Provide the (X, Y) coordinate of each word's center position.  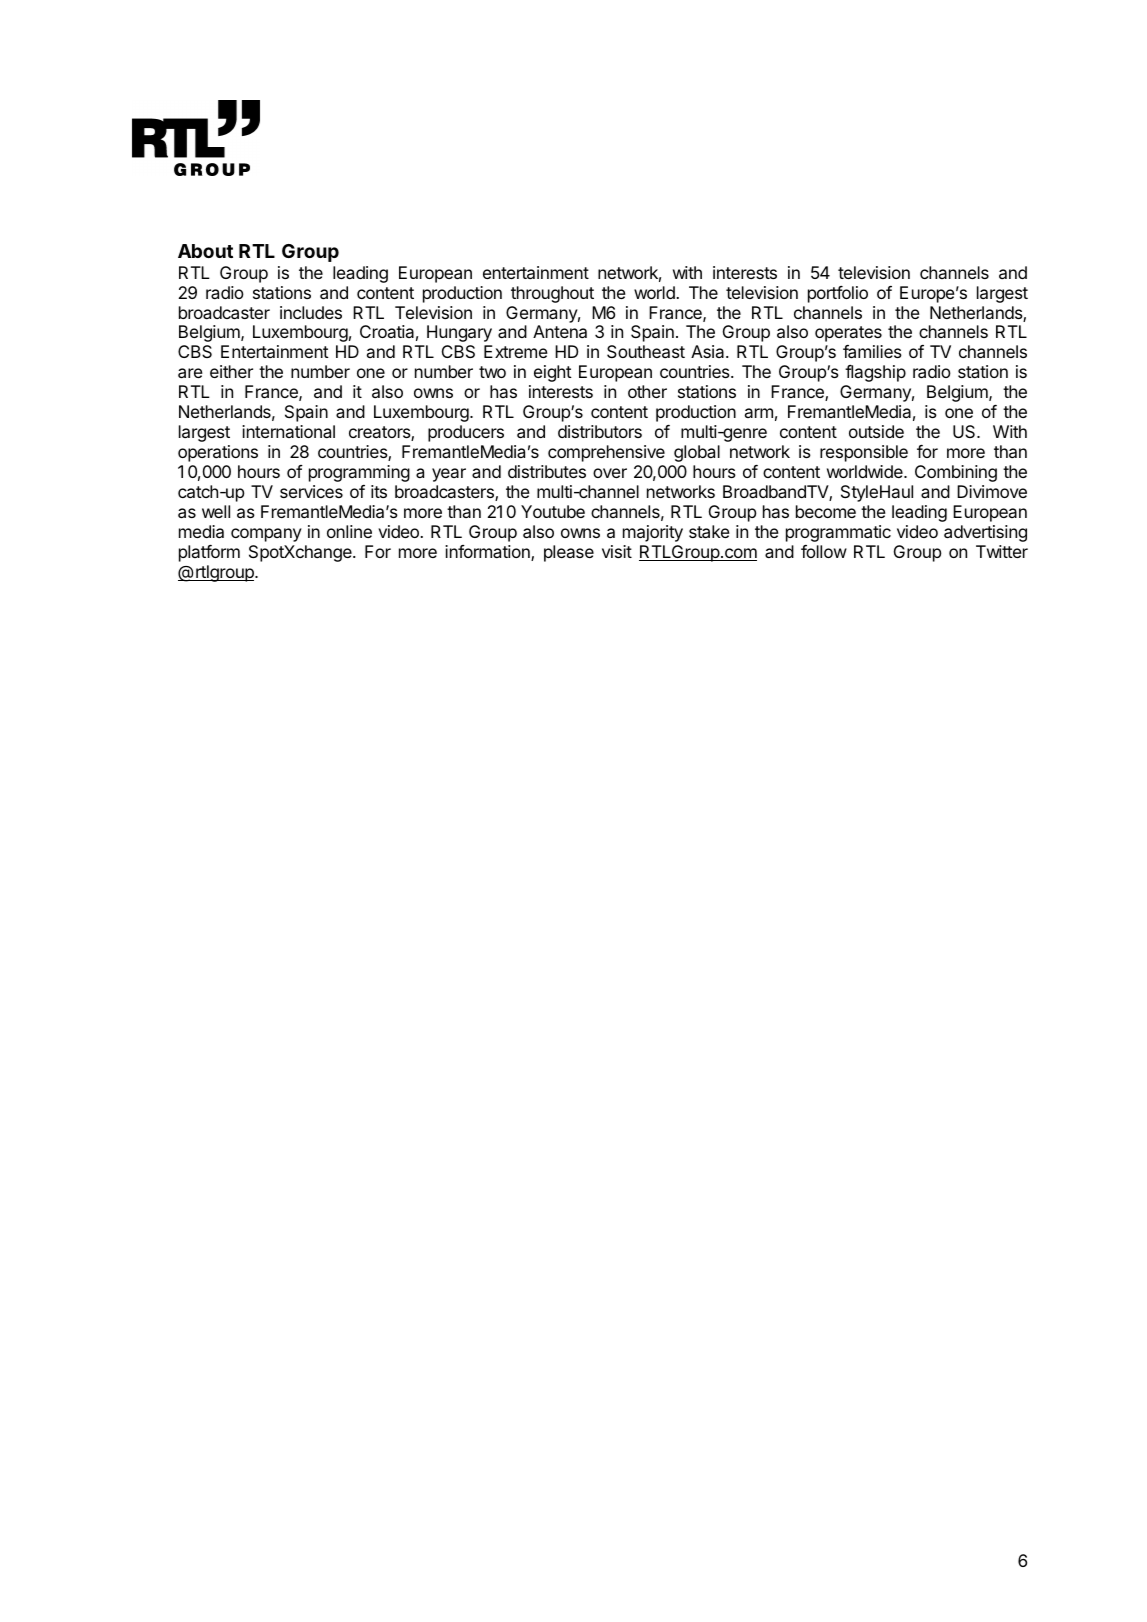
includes (311, 312)
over (610, 473)
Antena (560, 331)
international (288, 431)
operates (848, 334)
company (266, 535)
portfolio (838, 294)
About (205, 251)
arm (759, 413)
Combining (956, 473)
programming (359, 473)
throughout (552, 294)
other (647, 391)
